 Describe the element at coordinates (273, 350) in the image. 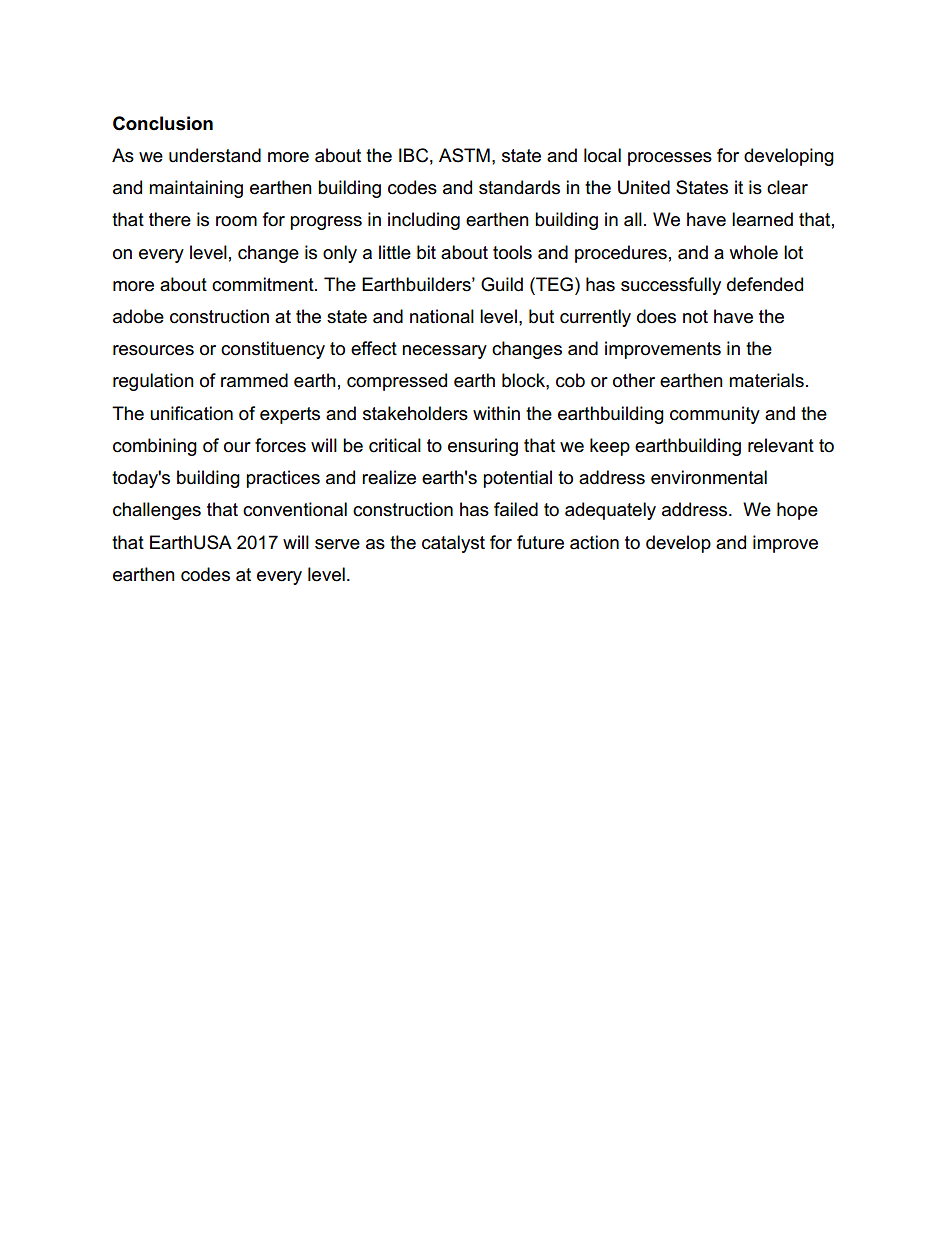

I see `constituency` at that location.
